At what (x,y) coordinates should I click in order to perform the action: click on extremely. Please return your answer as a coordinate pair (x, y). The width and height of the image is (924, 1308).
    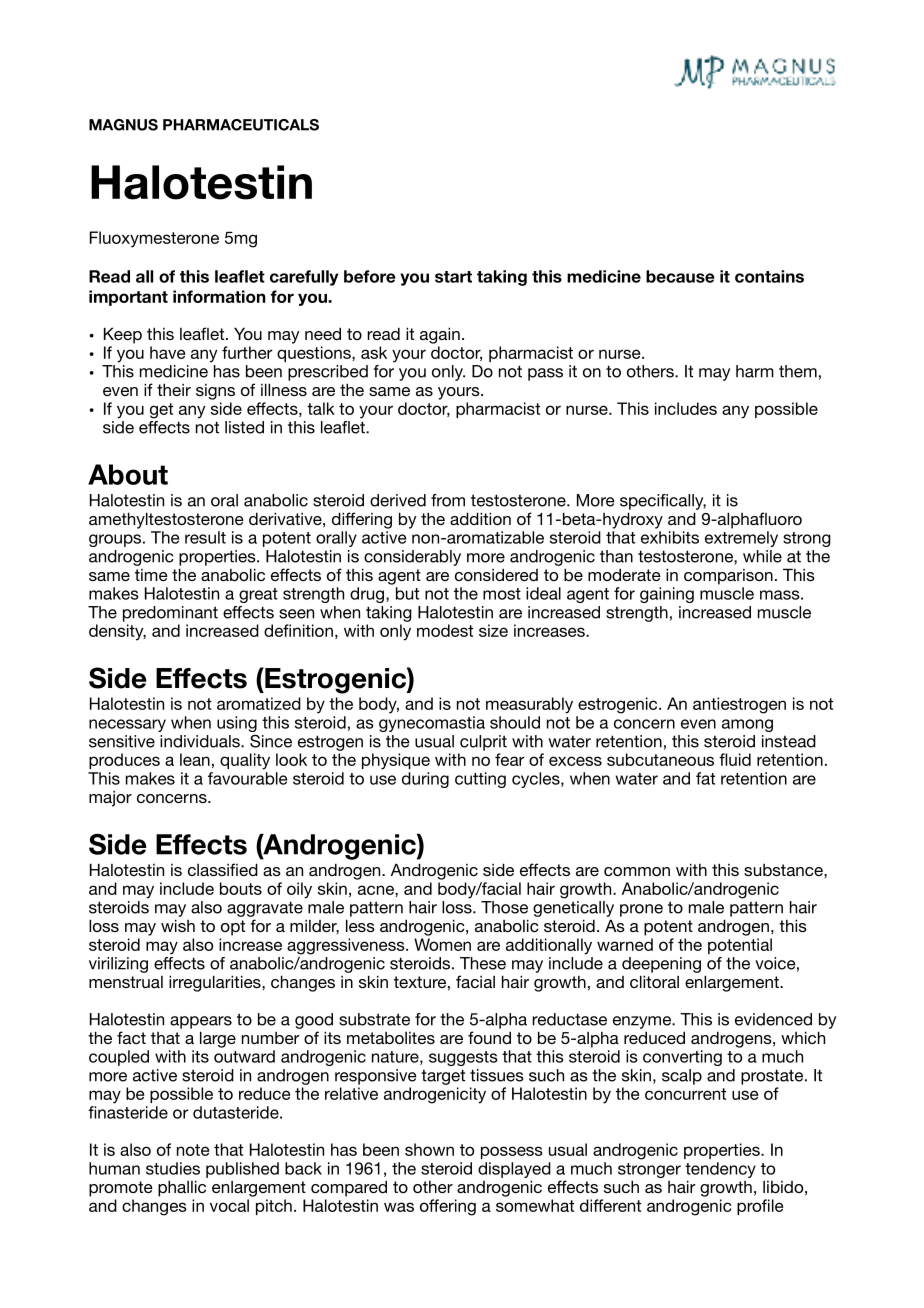
    Looking at the image, I should click on (741, 539).
